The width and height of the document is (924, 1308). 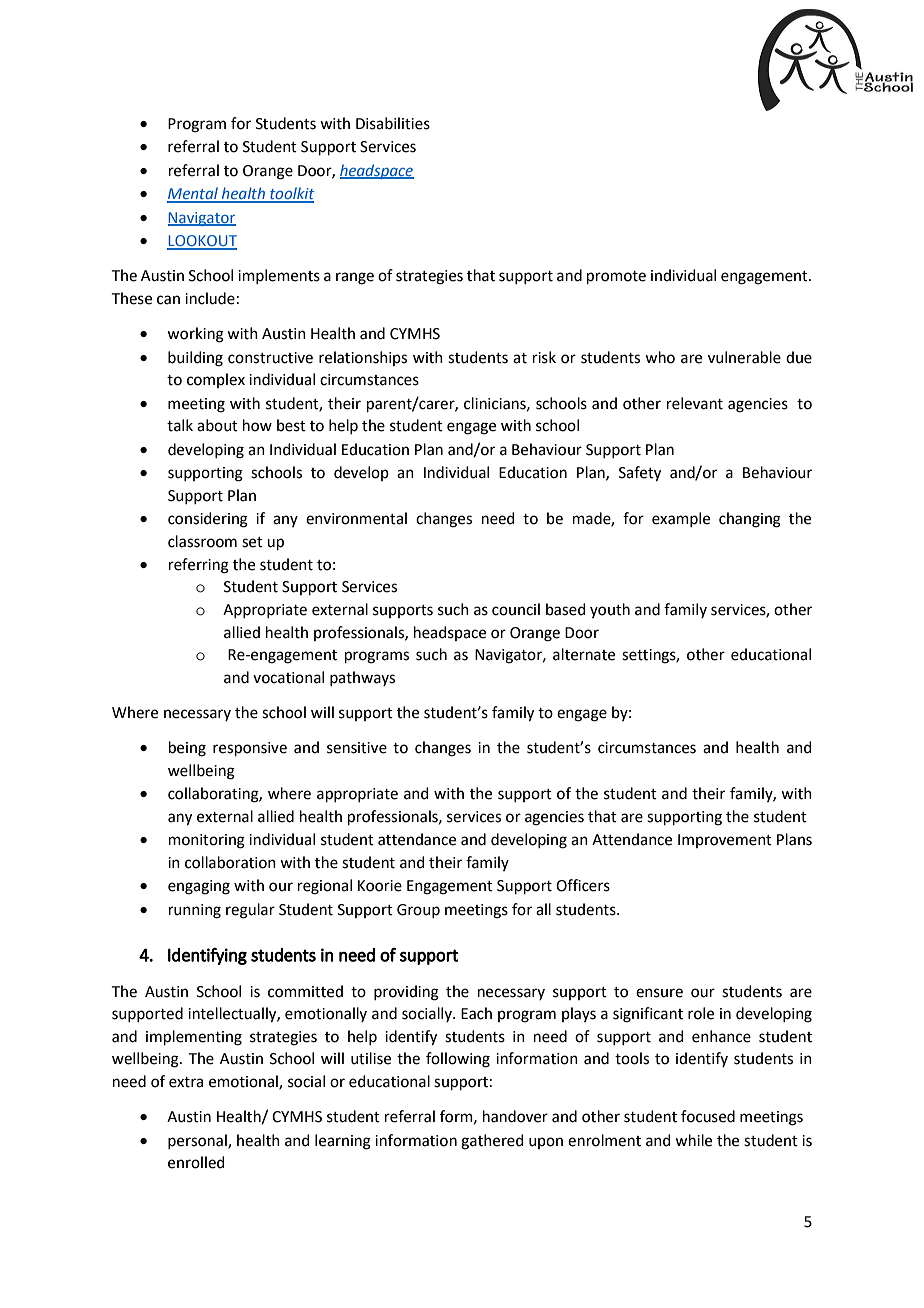 I want to click on council, so click(x=516, y=609).
